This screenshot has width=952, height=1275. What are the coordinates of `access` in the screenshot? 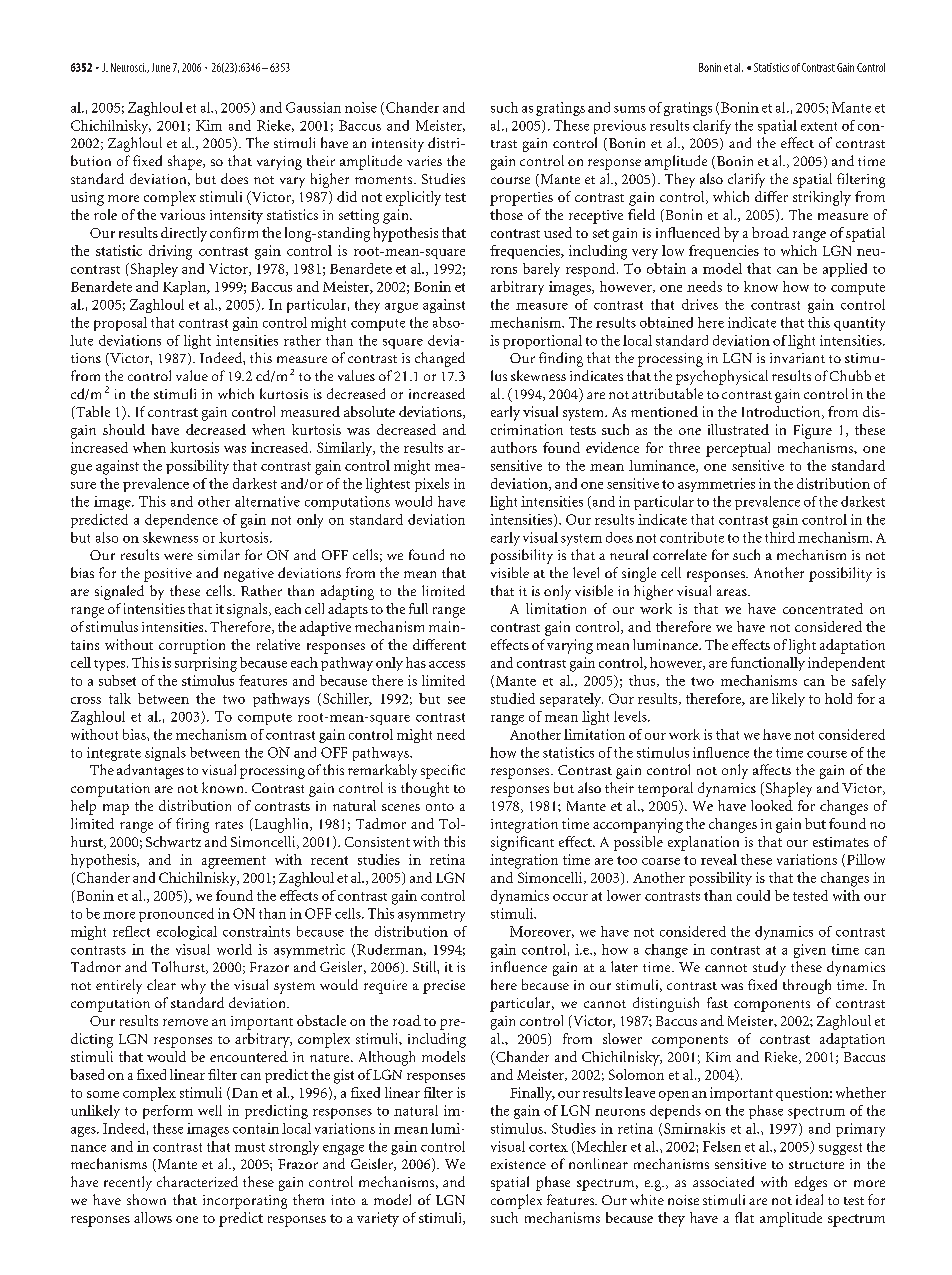 It's located at (447, 664).
